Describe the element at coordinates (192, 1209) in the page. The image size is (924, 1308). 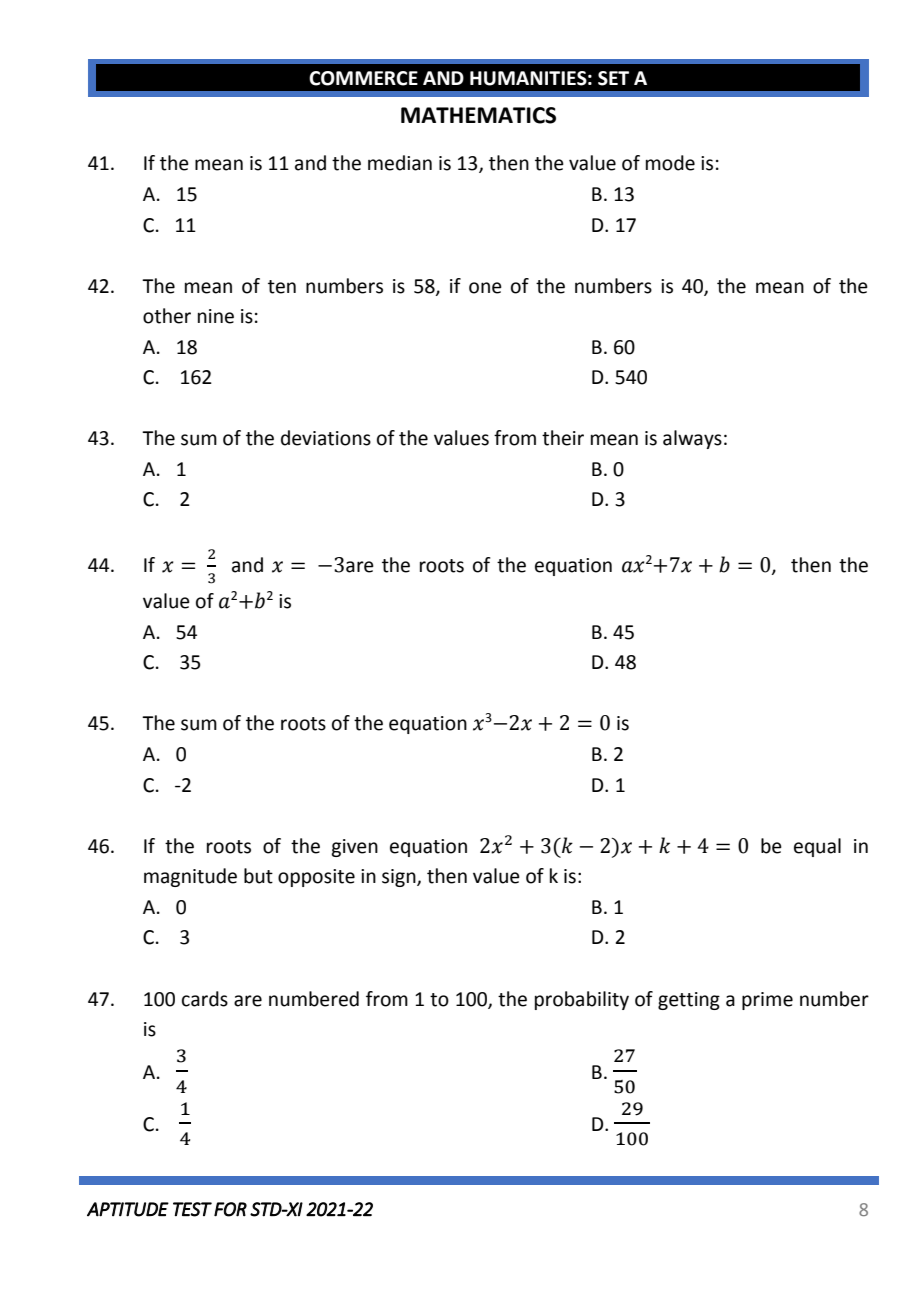
I see `TEST` at that location.
